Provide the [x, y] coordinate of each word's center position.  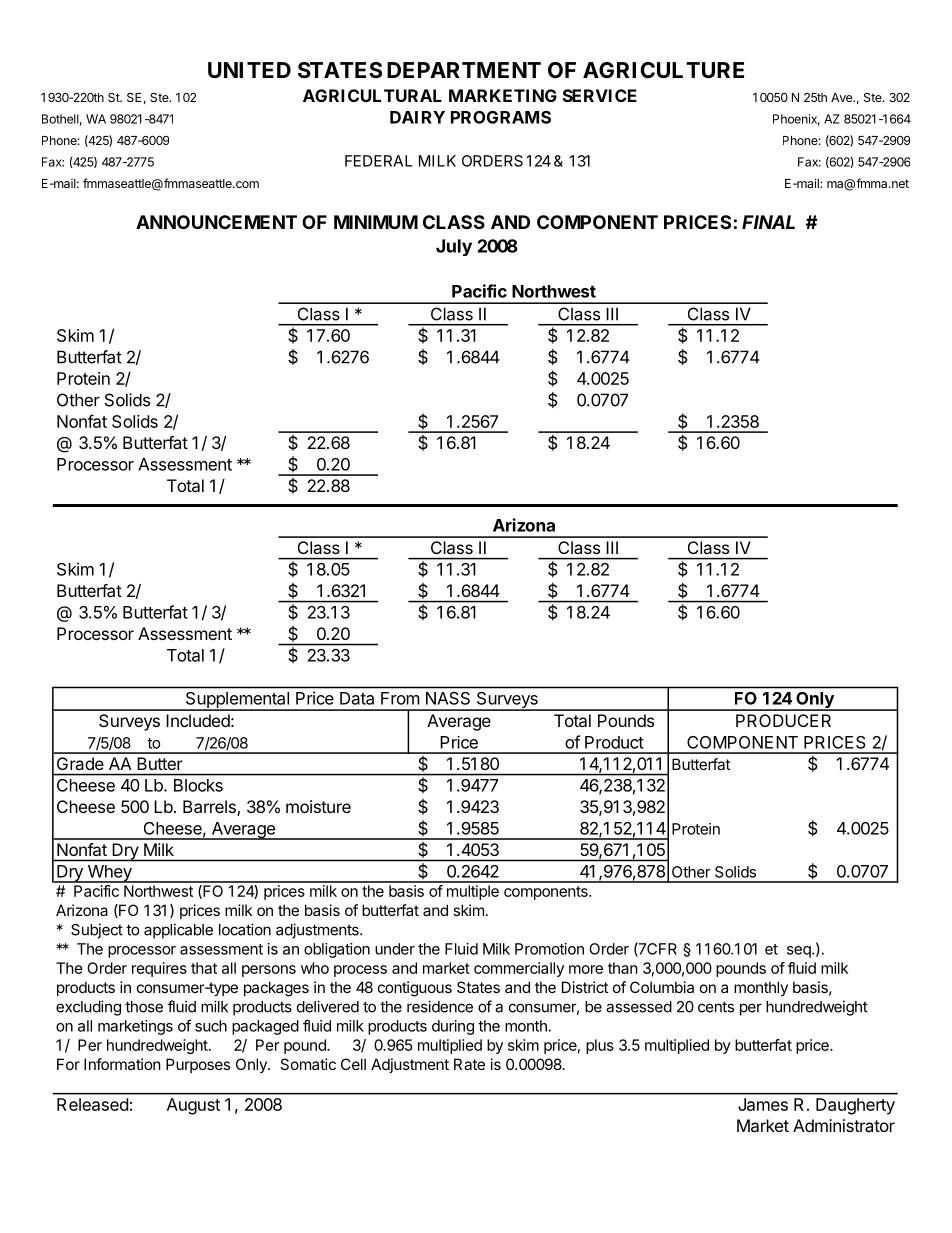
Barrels [210, 808]
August [193, 1106]
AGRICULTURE [663, 70]
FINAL [768, 222]
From [400, 698]
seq [799, 952]
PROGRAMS [501, 117]
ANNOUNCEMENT [216, 222]
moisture [318, 806]
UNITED [249, 70]
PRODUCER [783, 720]
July [454, 247]
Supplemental [237, 701]
